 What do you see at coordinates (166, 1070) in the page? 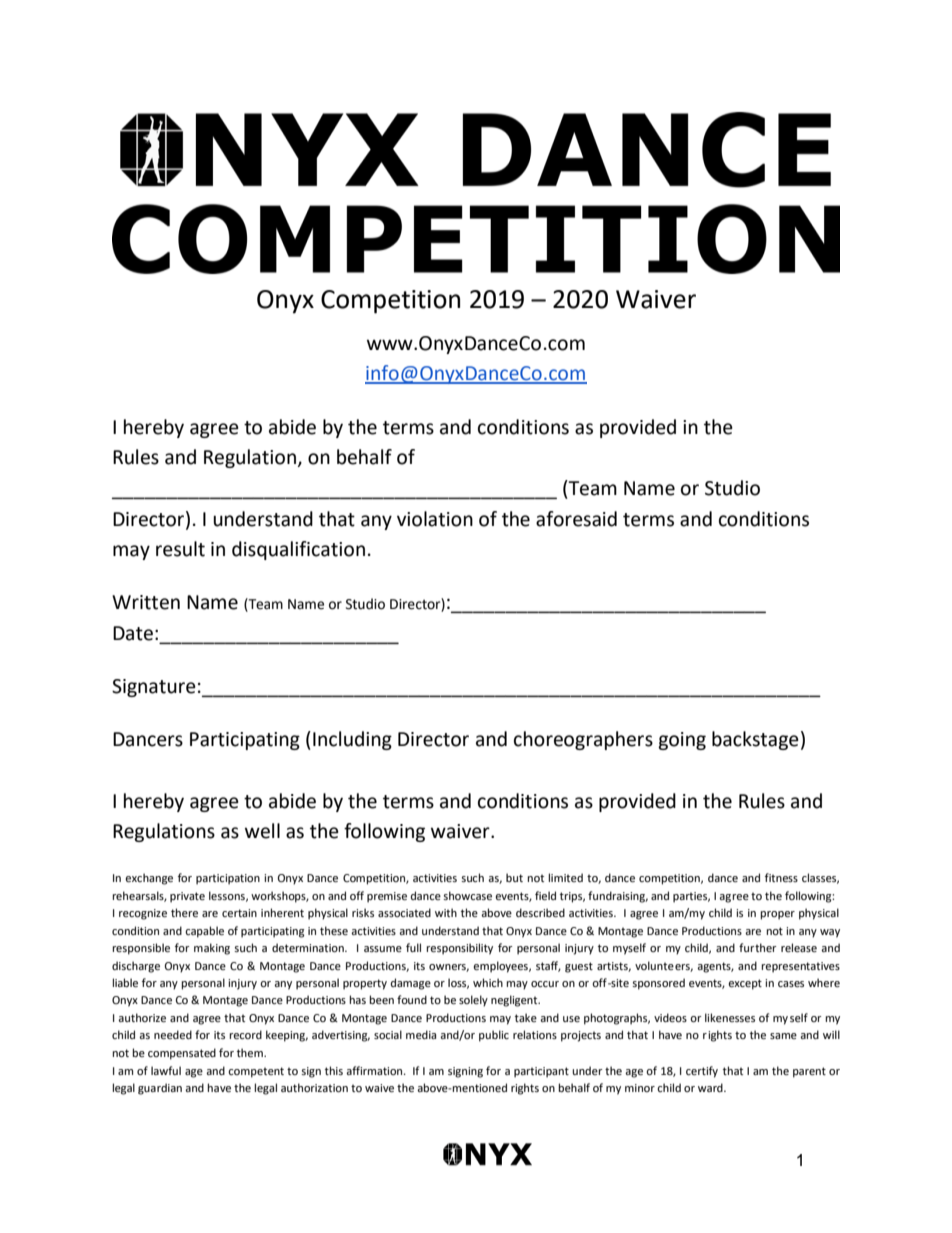
I see `lawful` at bounding box center [166, 1070].
